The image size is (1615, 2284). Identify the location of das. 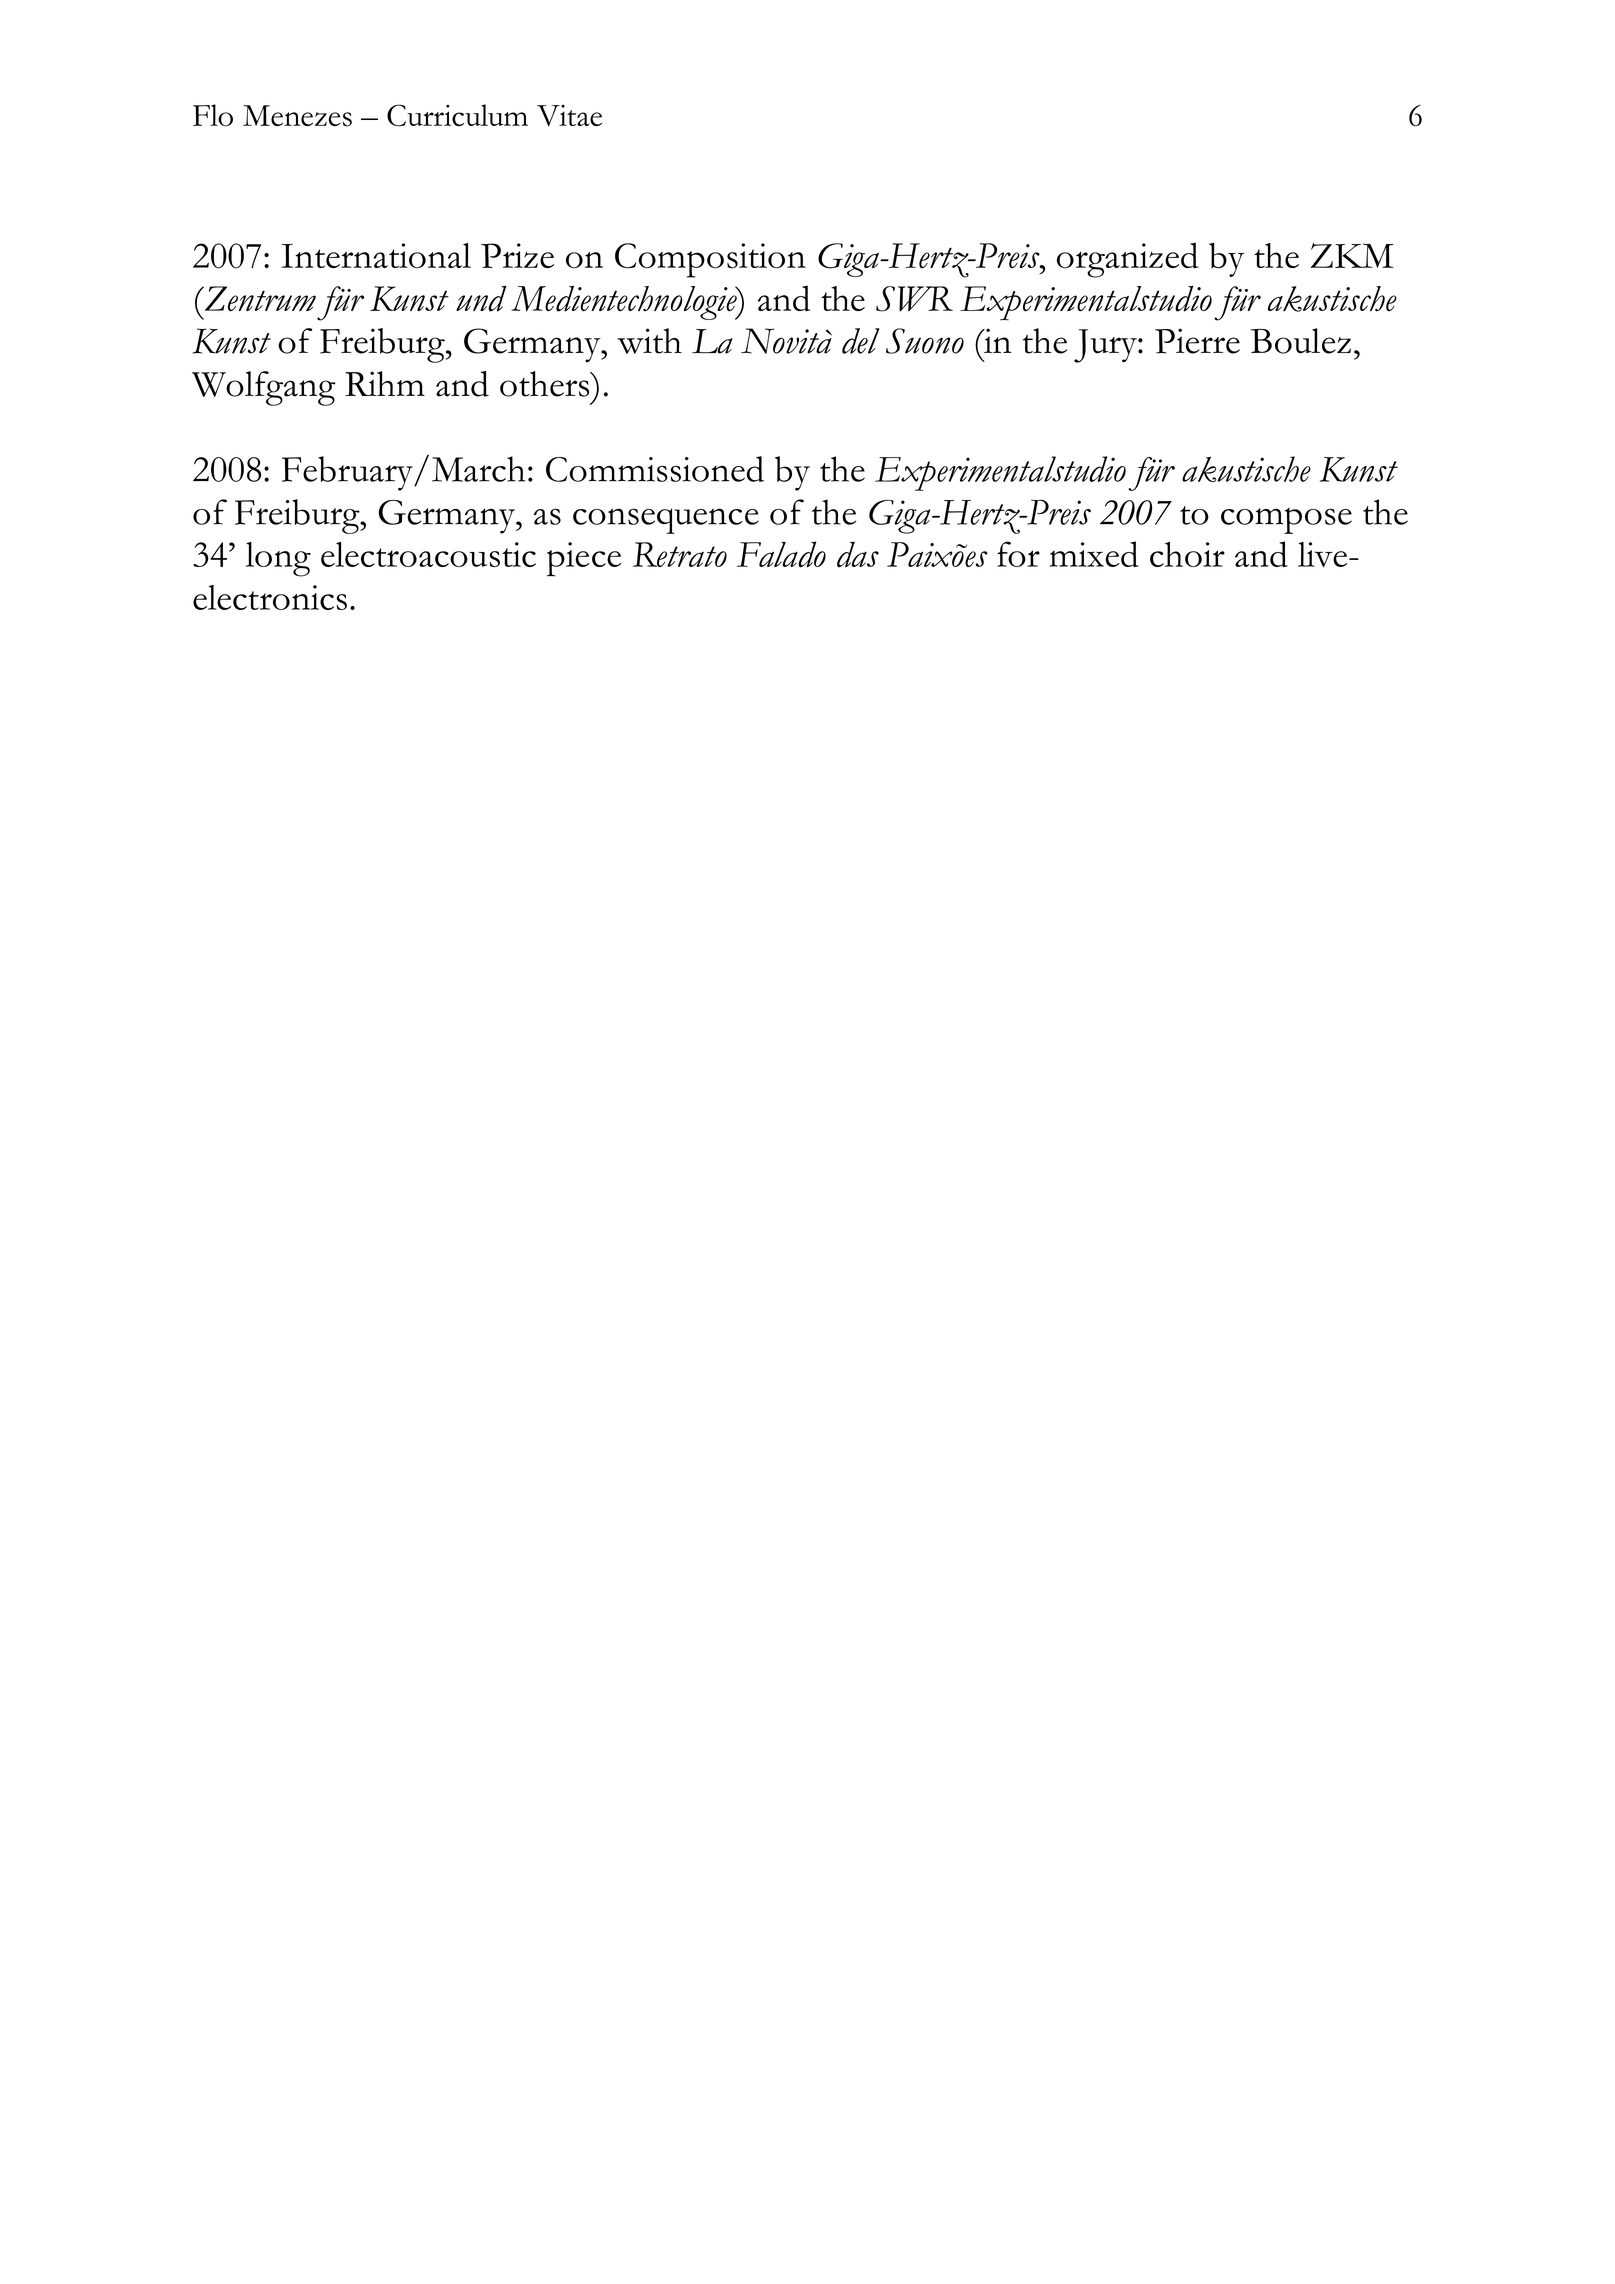
(858, 554).
